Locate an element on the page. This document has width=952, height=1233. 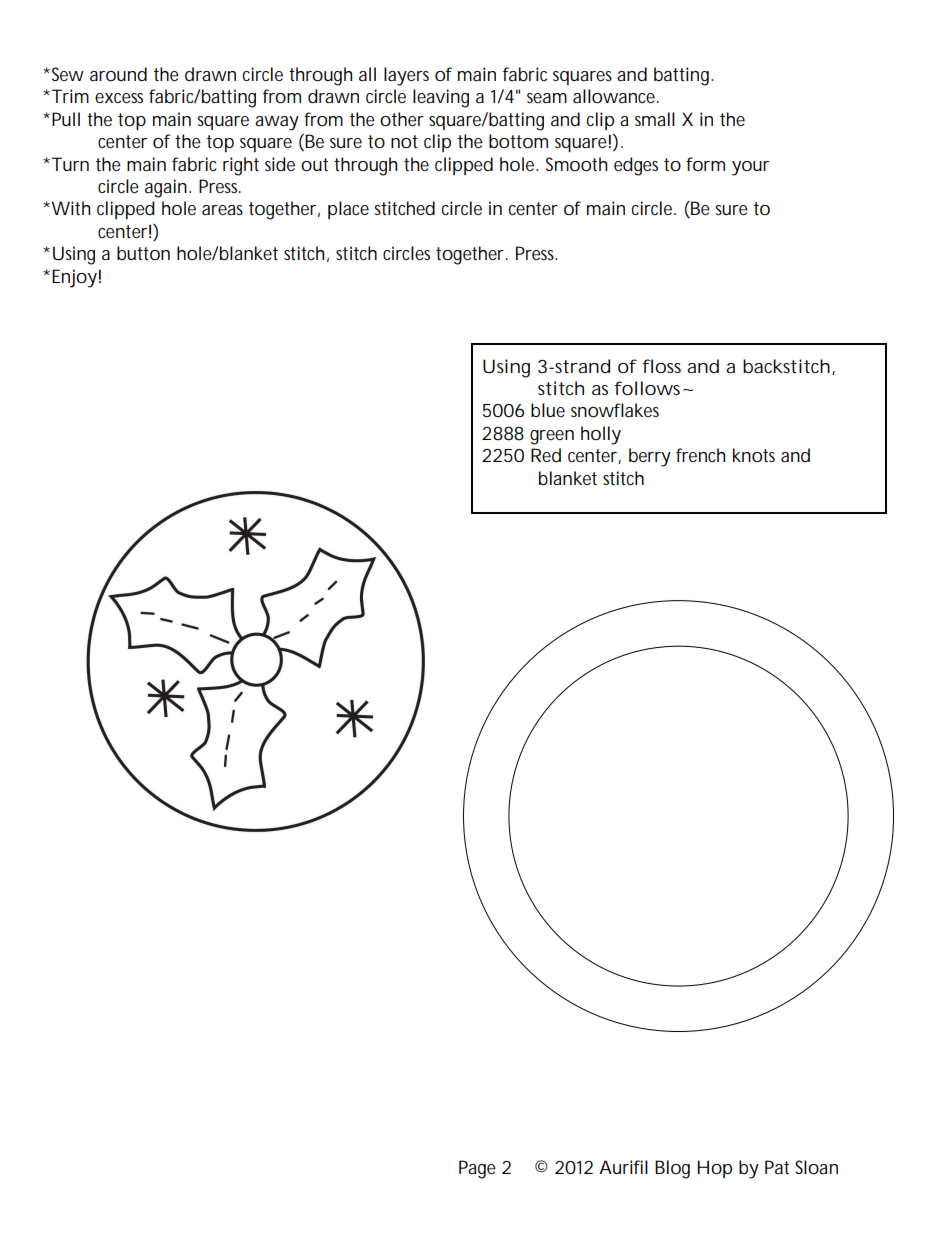
berry is located at coordinates (650, 457).
